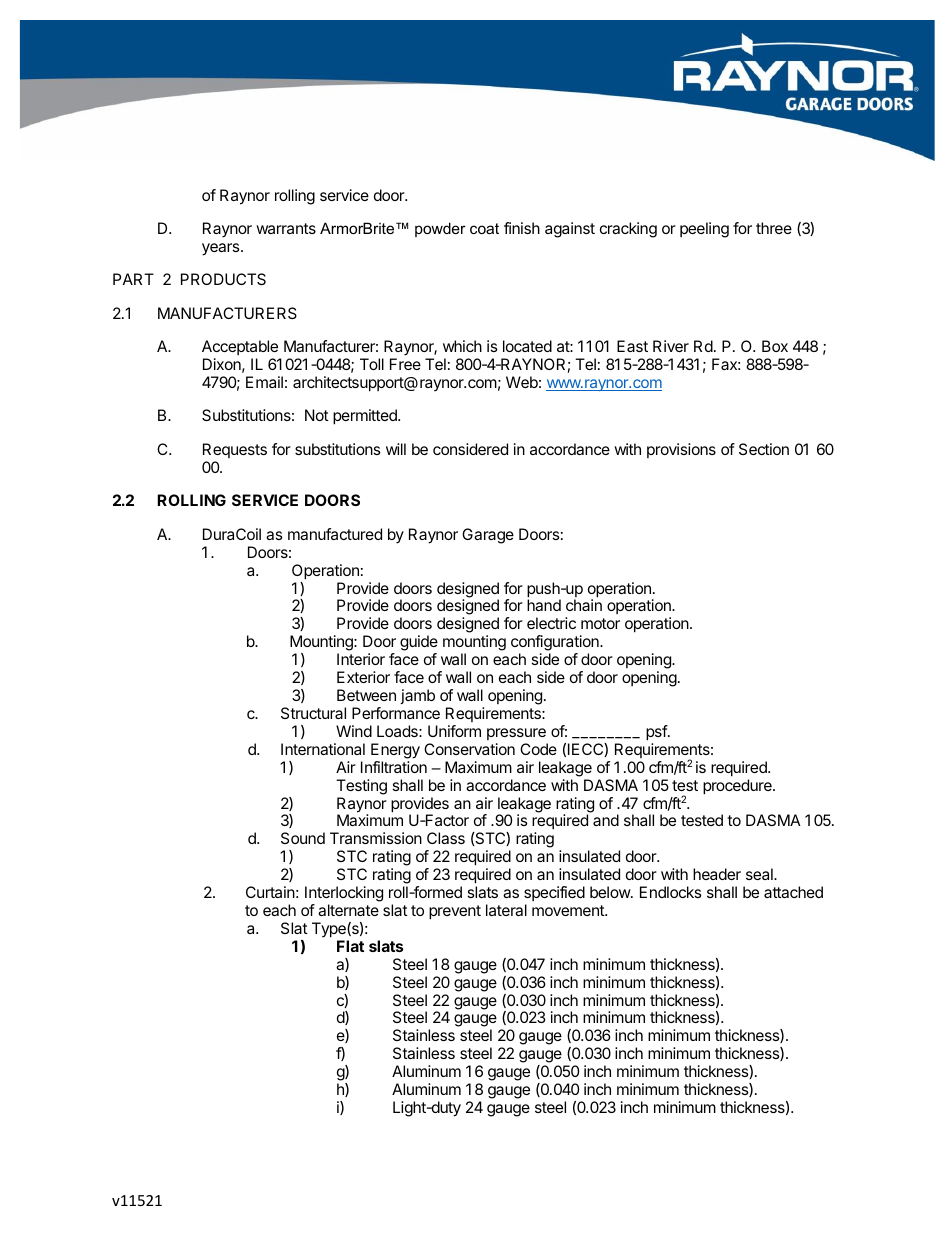  I want to click on provisions, so click(681, 450).
